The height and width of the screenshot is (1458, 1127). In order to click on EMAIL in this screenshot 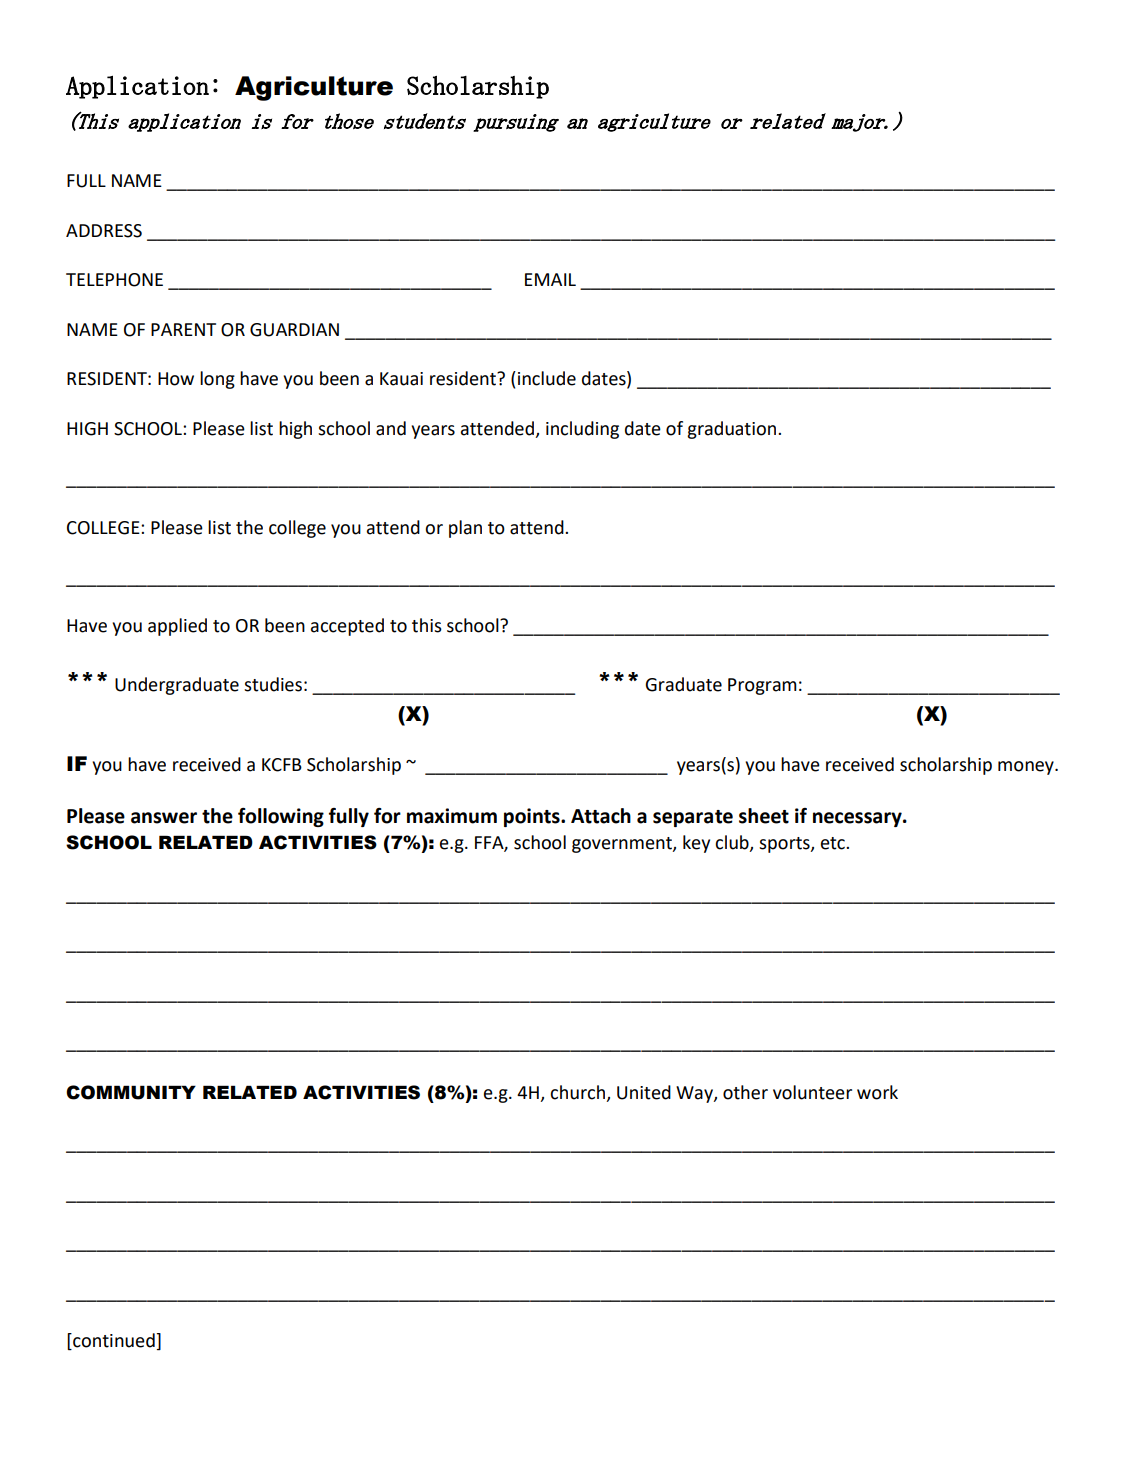, I will do `click(550, 279)`.
